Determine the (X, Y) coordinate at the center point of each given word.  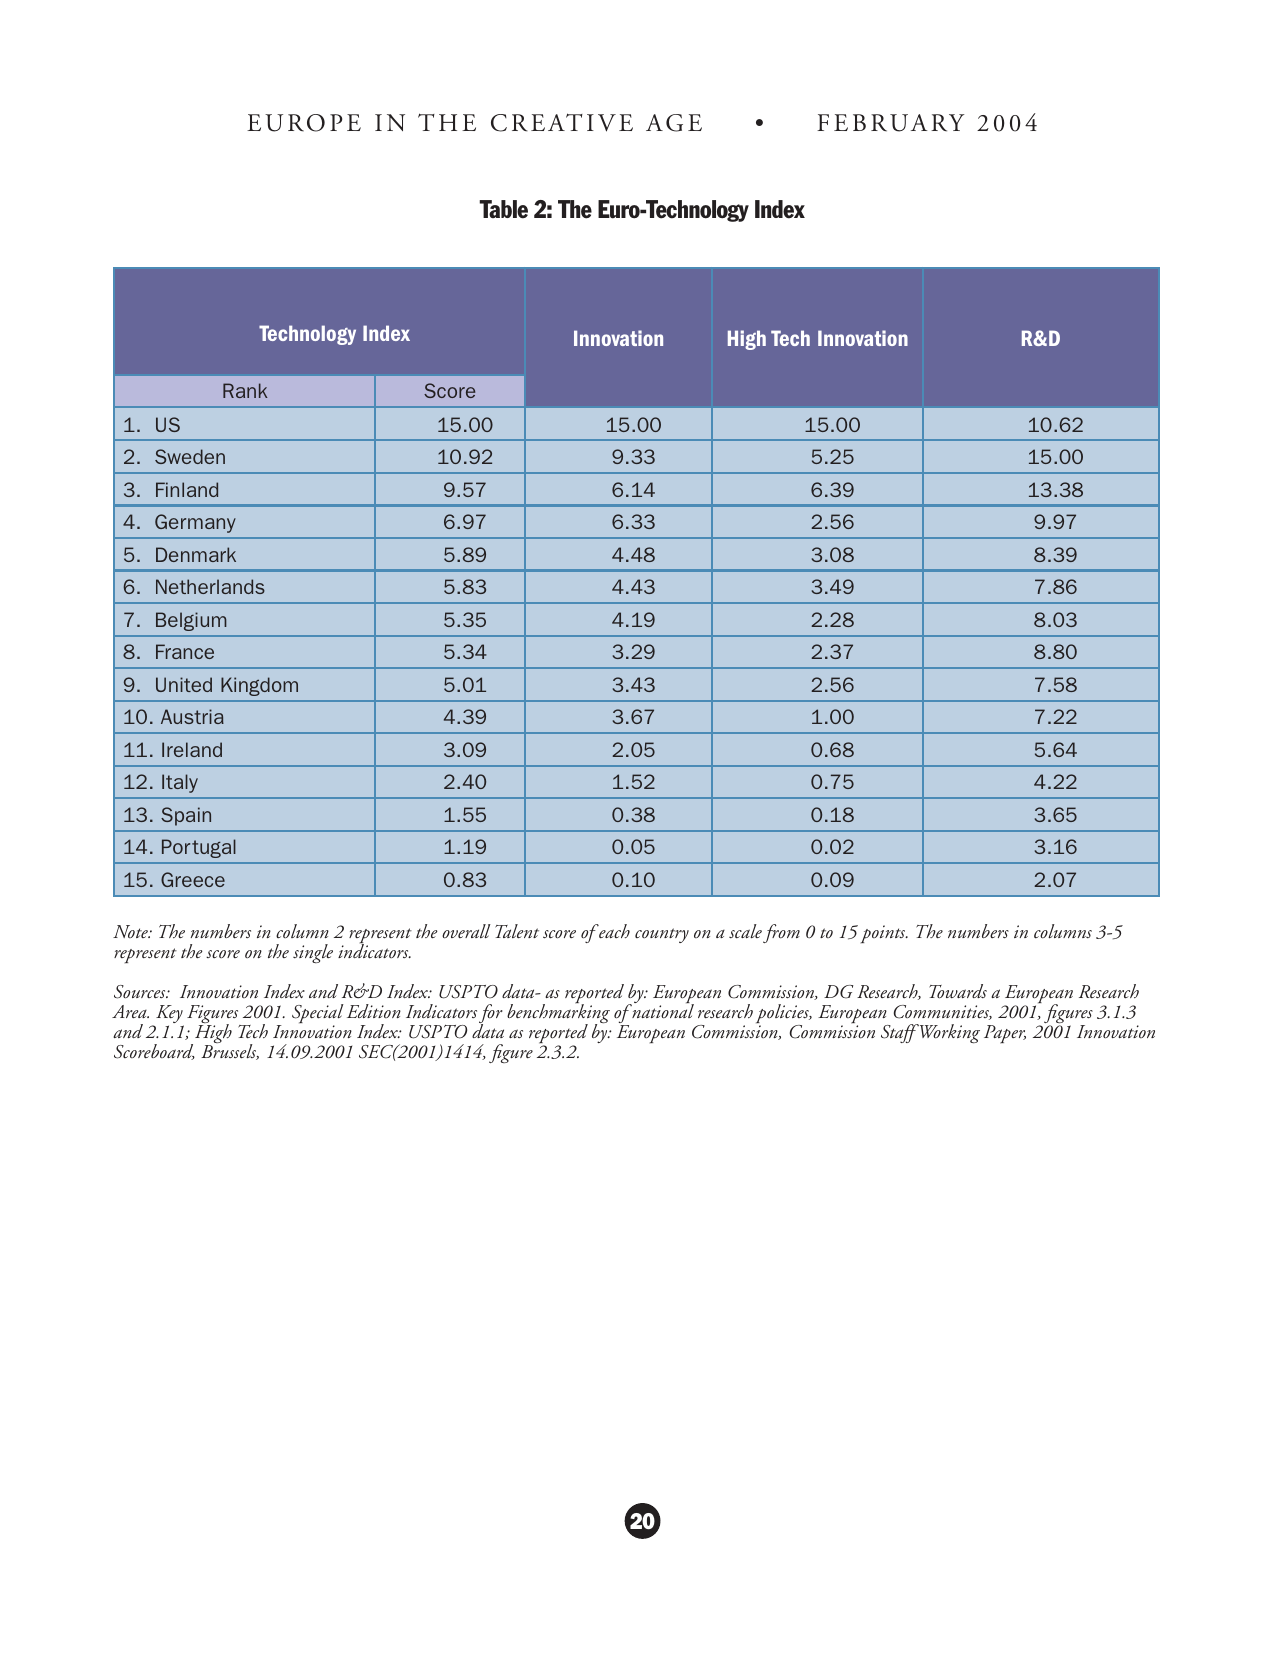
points (884, 934)
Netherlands (210, 586)
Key (170, 1015)
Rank (245, 390)
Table (503, 209)
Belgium (191, 621)
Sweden (190, 456)
